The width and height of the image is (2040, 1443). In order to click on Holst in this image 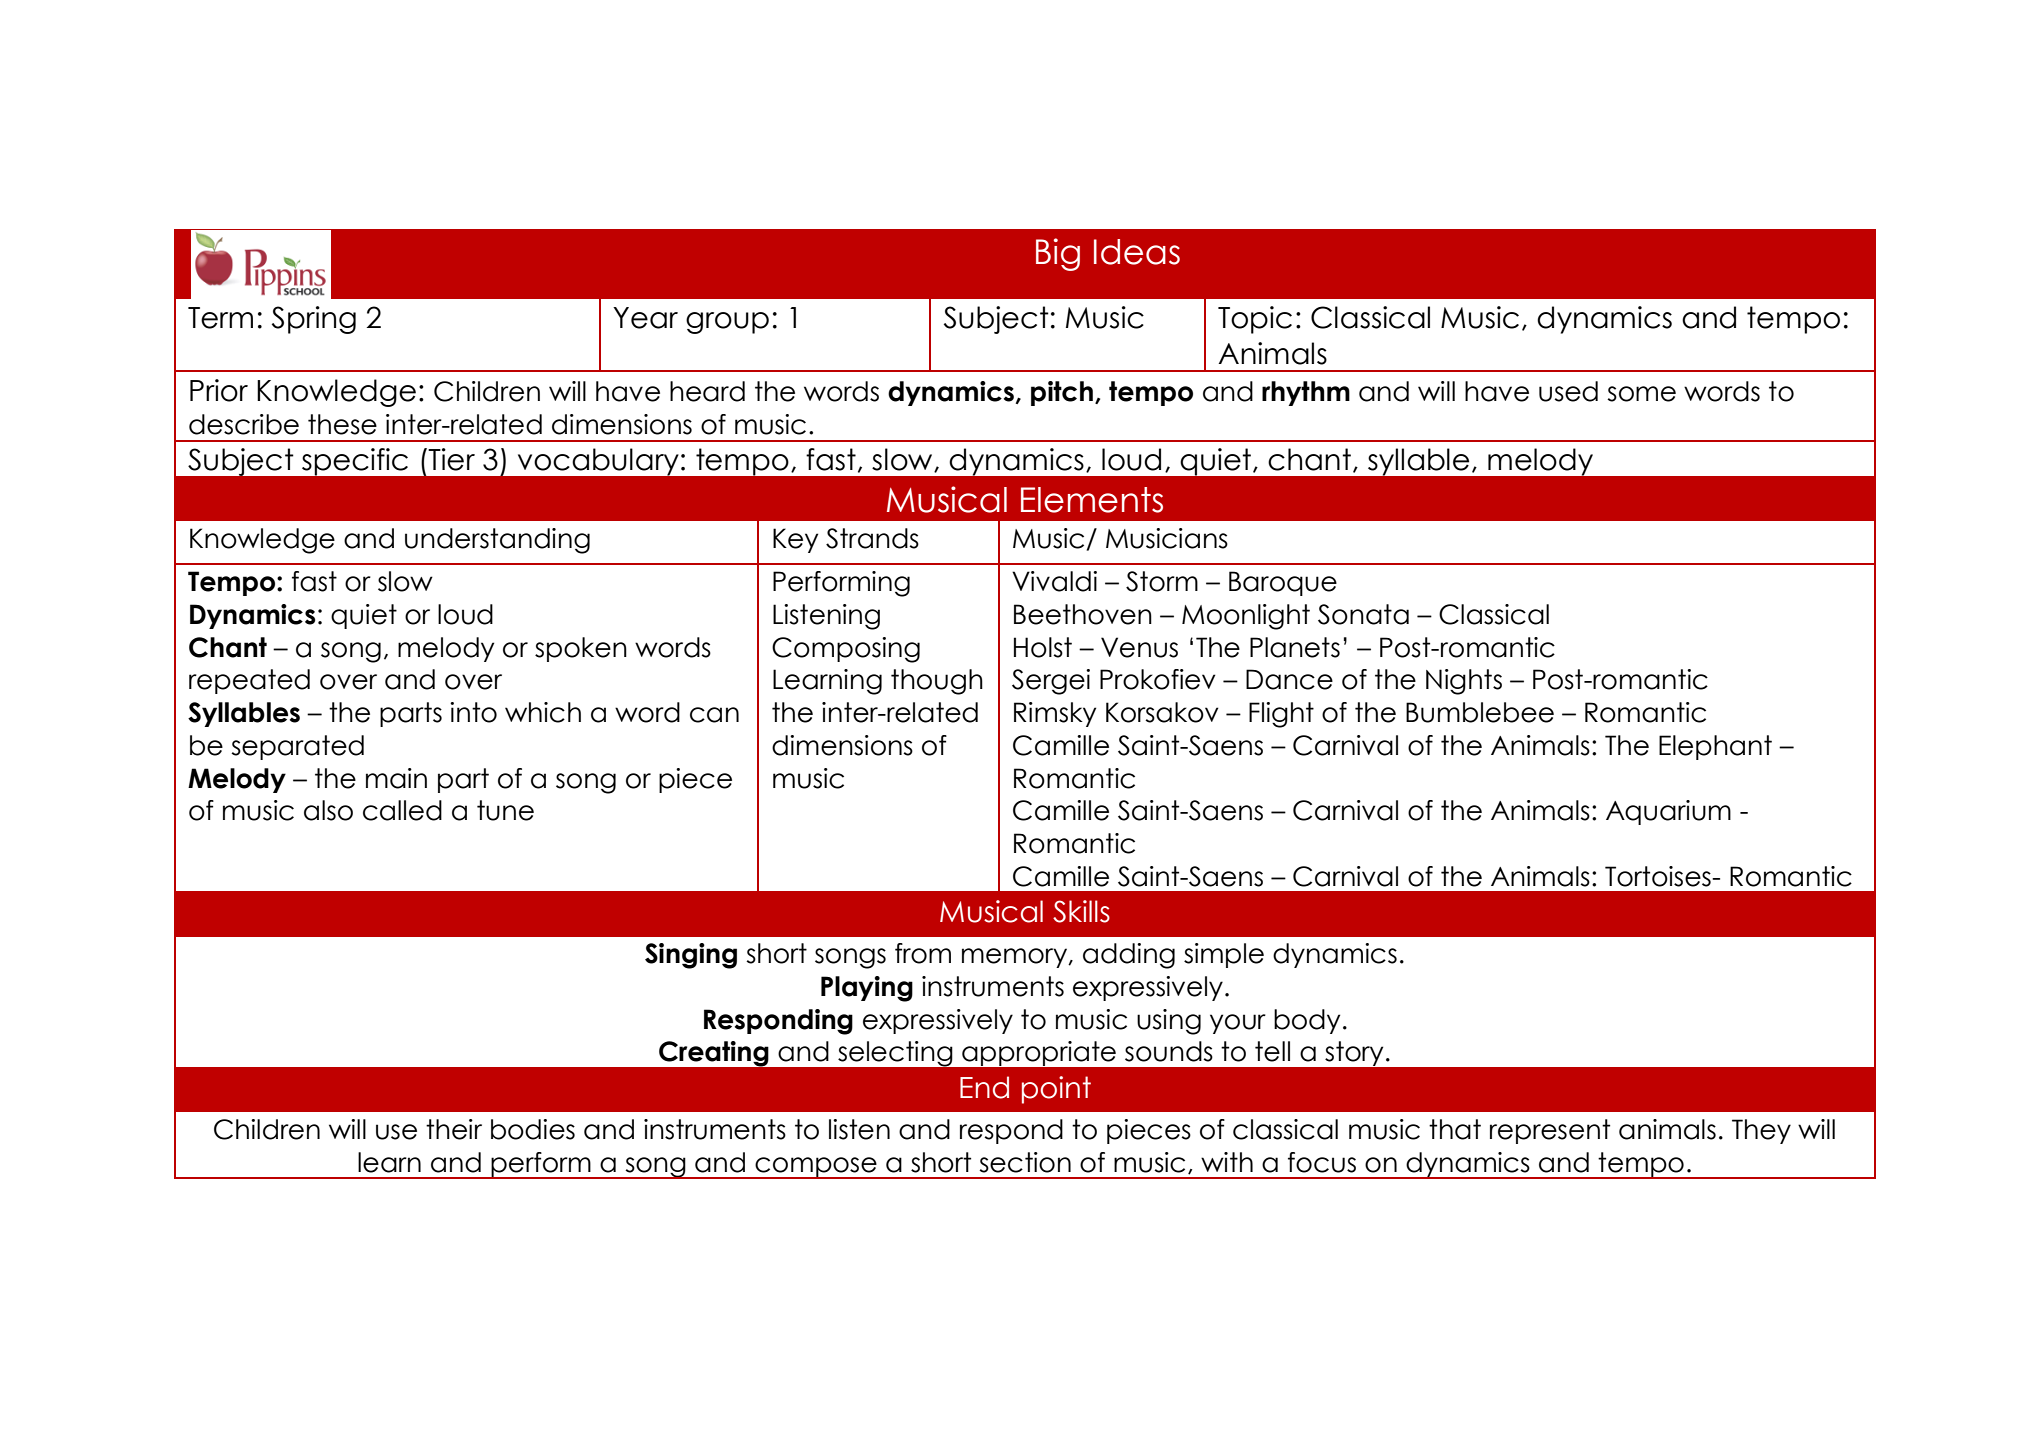, I will do `click(1043, 647)`.
